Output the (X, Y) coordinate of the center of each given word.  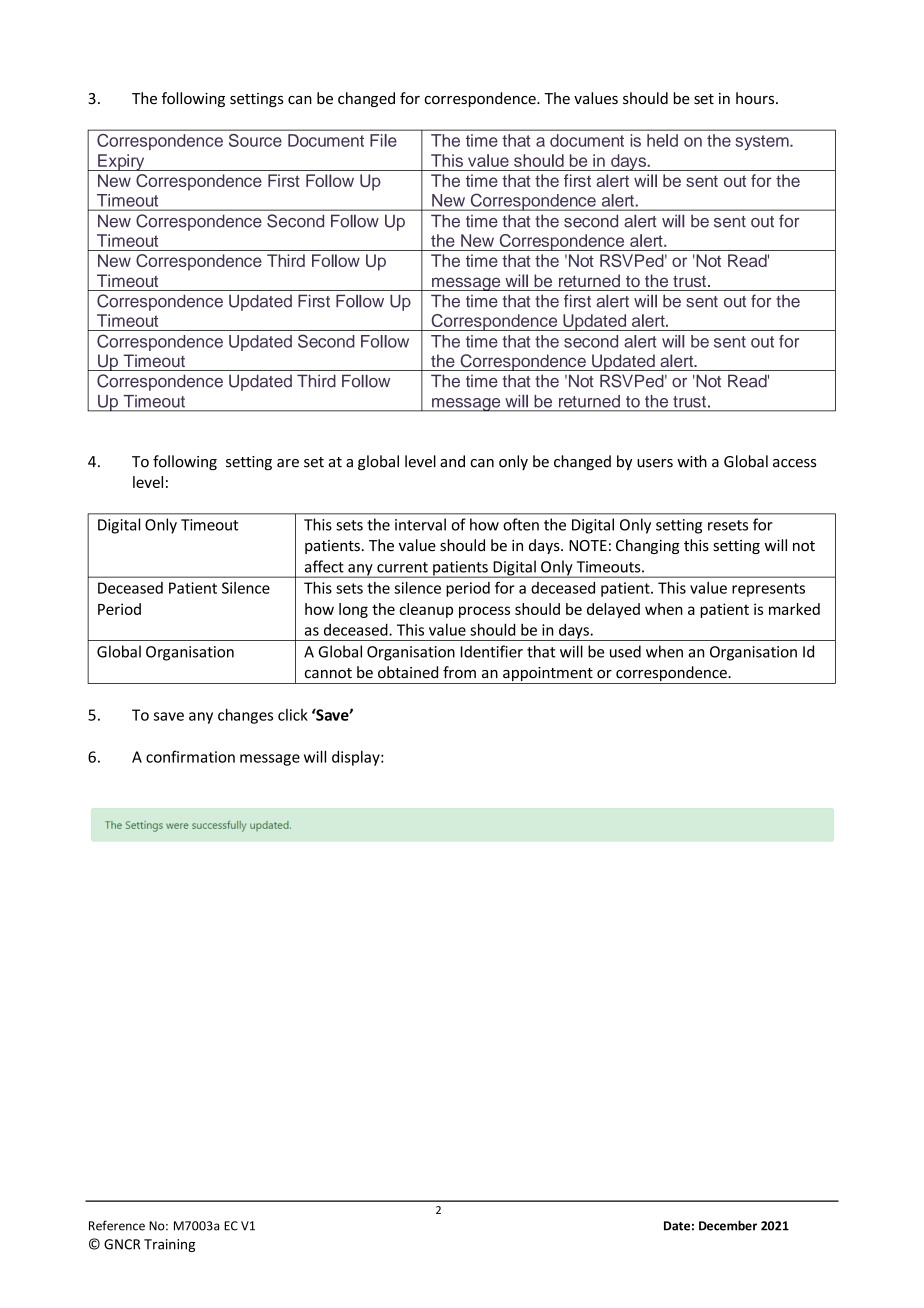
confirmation (190, 756)
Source (255, 140)
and (452, 461)
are (288, 463)
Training (169, 1245)
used (625, 651)
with (692, 461)
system (763, 143)
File (383, 140)
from (459, 672)
